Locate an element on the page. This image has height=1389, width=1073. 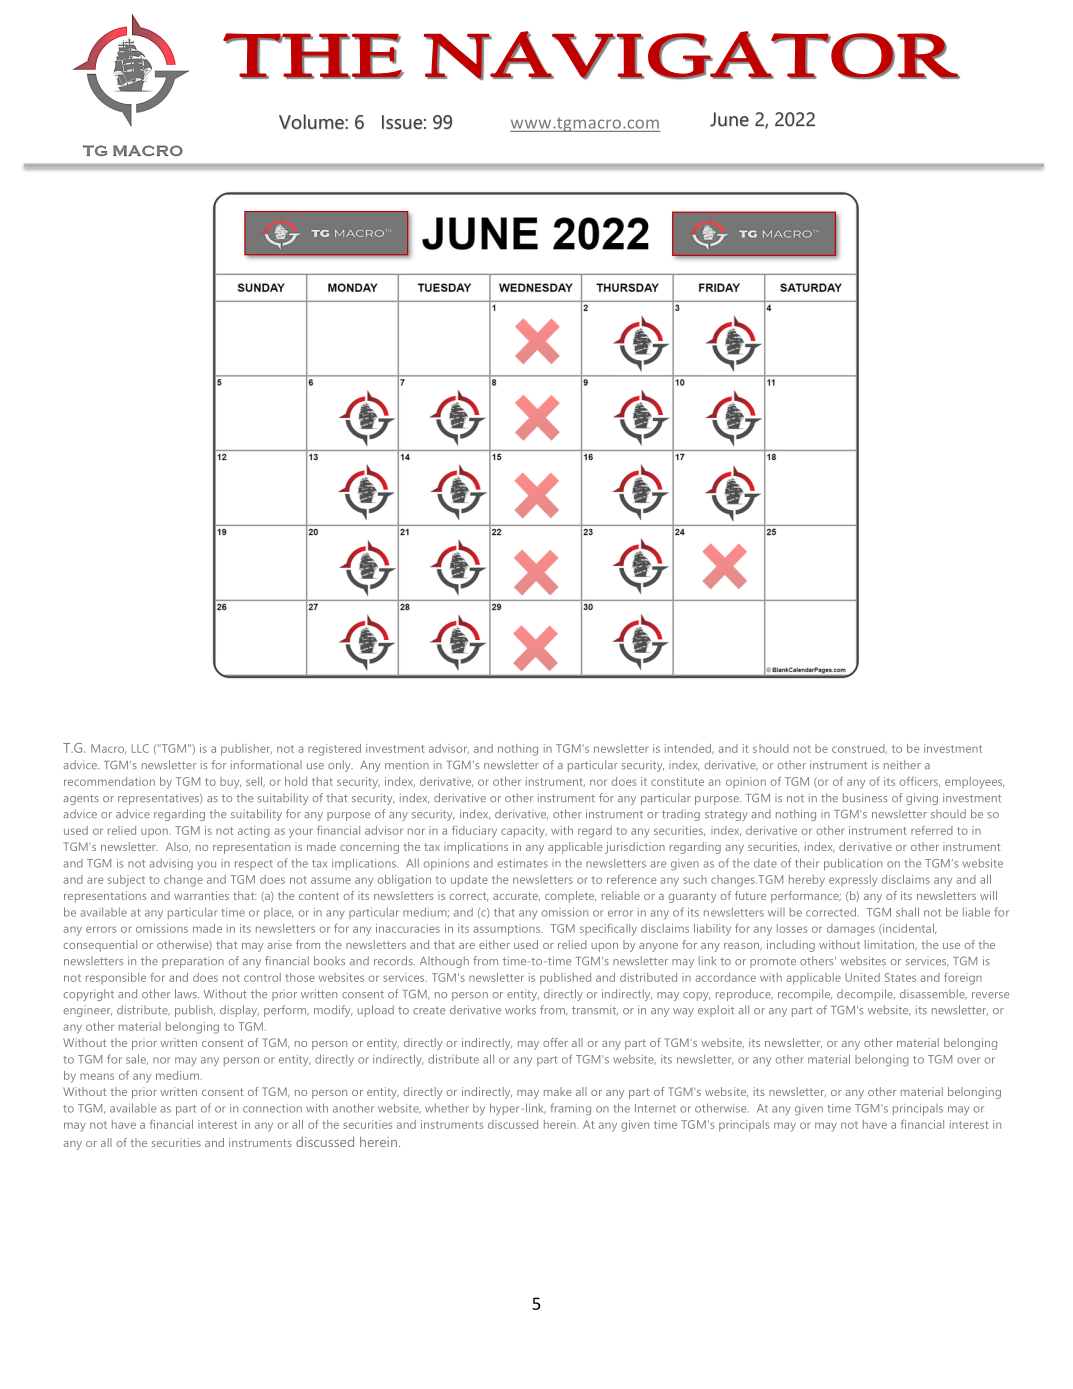
intended is located at coordinates (689, 749).
